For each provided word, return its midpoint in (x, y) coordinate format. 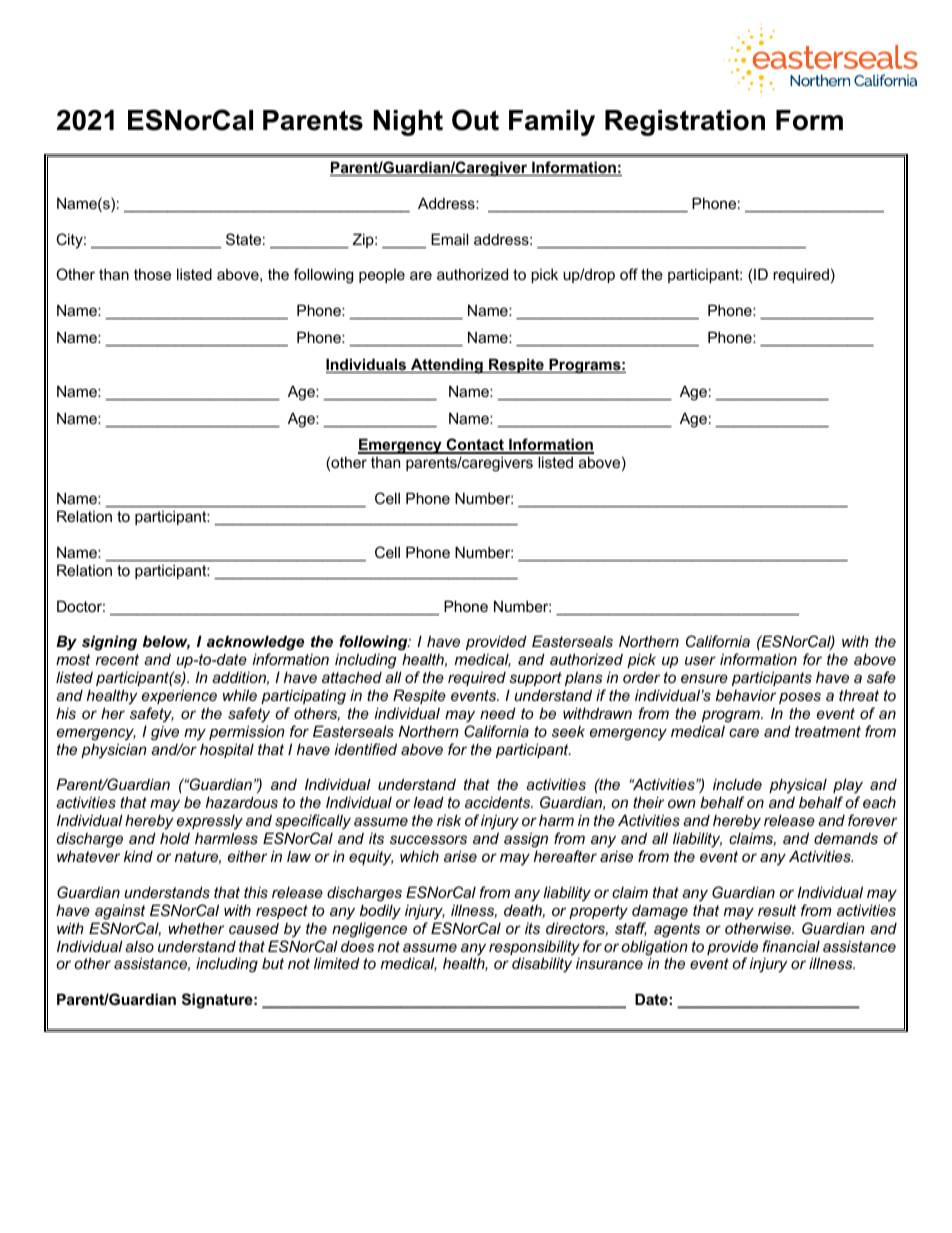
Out (475, 120)
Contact (475, 446)
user (700, 660)
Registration (685, 123)
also (139, 946)
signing (109, 643)
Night (408, 123)
